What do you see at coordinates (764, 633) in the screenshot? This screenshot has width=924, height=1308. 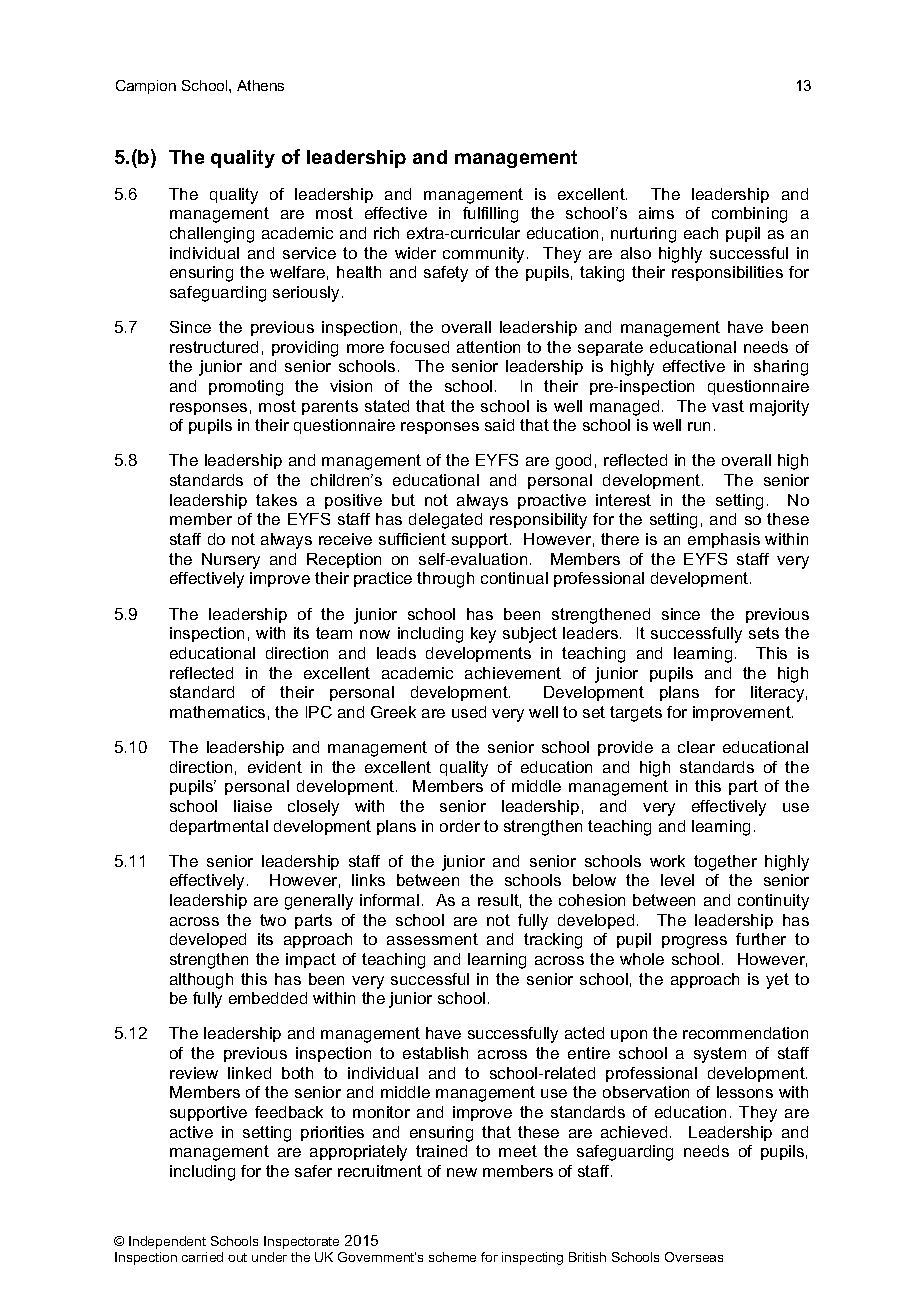 I see `sets` at bounding box center [764, 633].
